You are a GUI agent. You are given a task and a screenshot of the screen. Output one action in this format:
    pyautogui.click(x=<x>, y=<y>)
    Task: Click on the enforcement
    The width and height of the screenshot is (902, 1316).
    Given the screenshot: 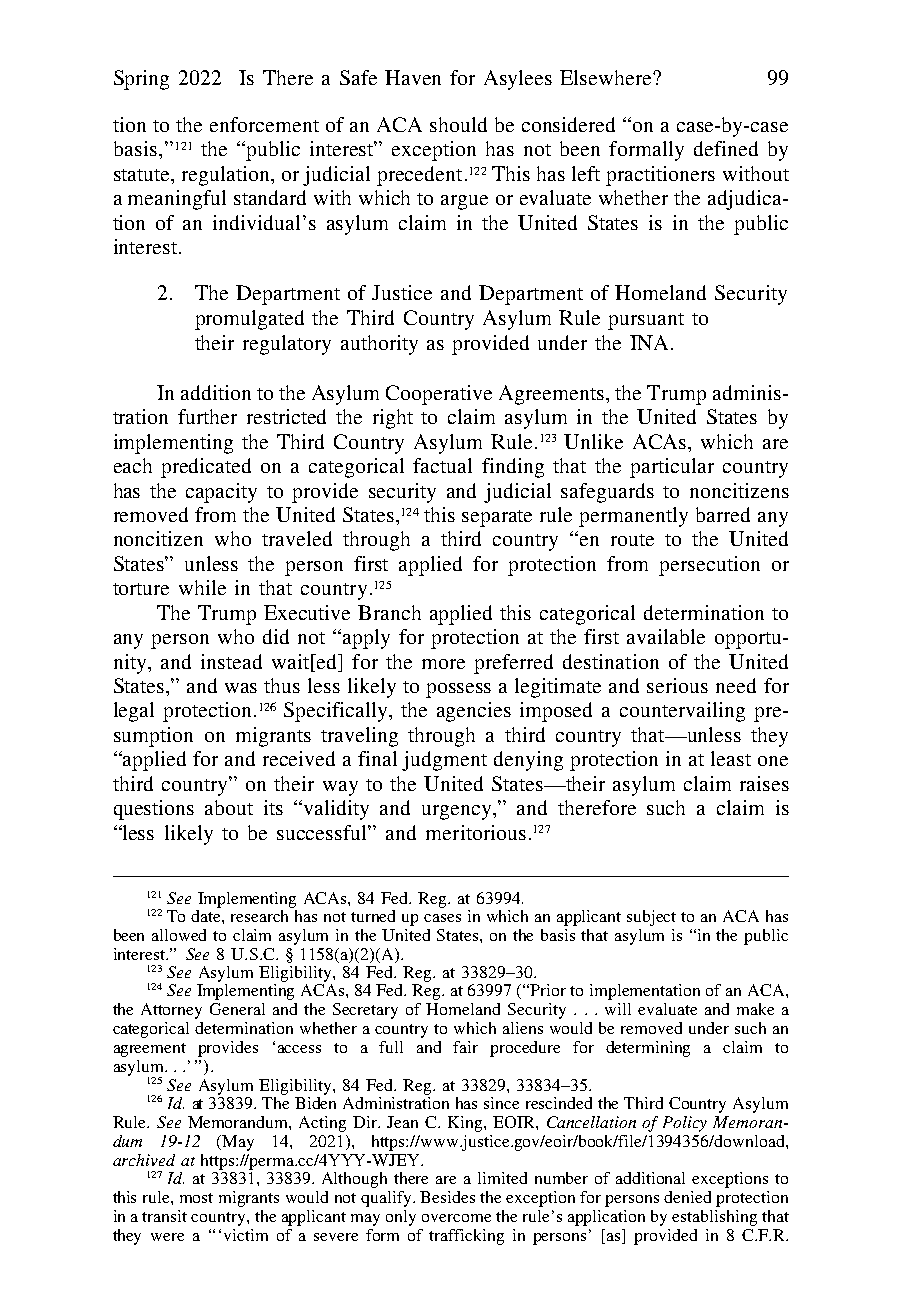 What is the action you would take?
    pyautogui.click(x=264, y=124)
